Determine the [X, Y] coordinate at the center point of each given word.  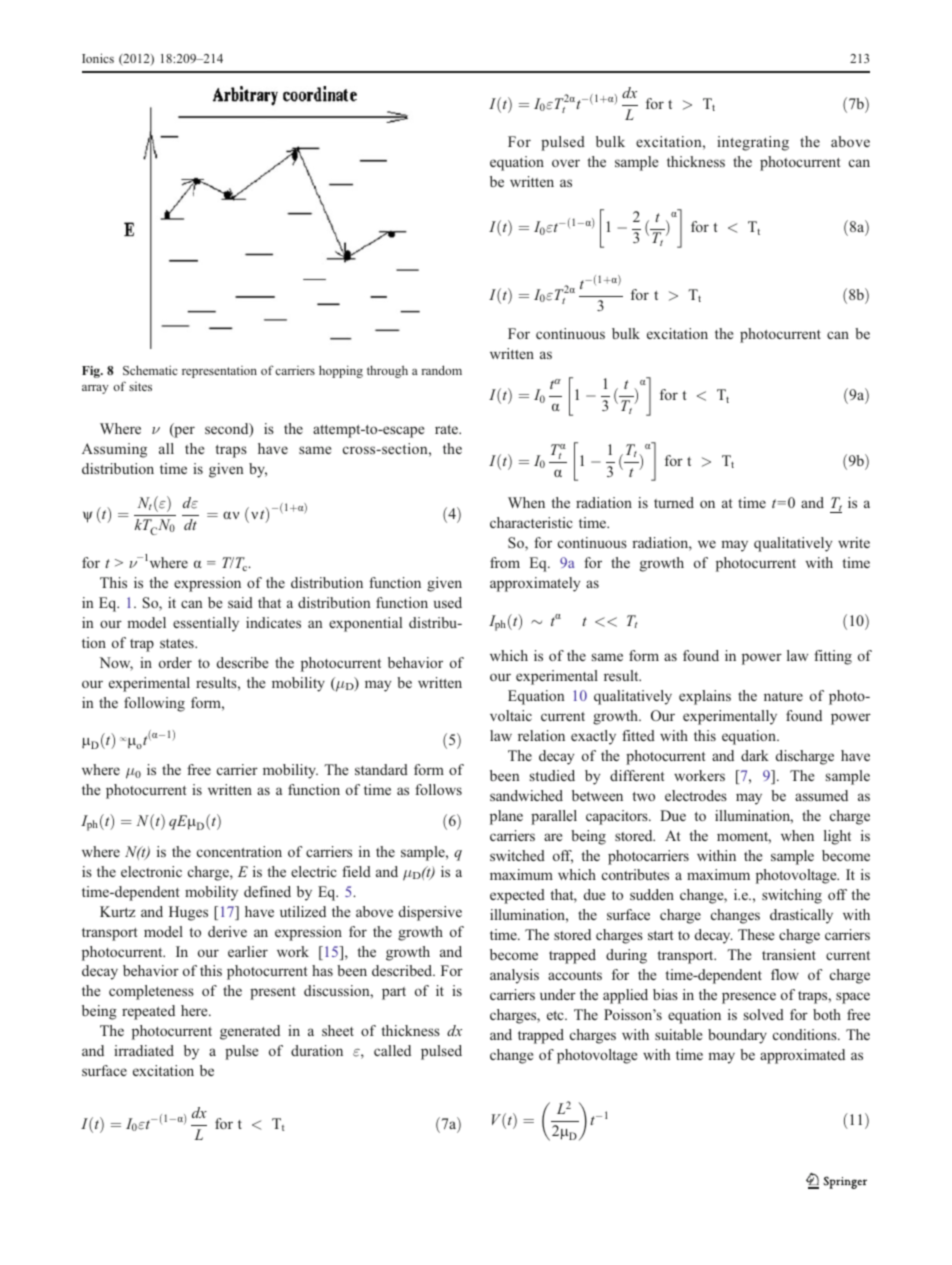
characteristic [531, 522]
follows [438, 789]
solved [764, 1014]
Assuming [114, 450]
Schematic [150, 370]
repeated [148, 1012]
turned [674, 502]
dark [755, 755]
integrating [753, 143]
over [566, 163]
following [154, 704]
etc [556, 1015]
